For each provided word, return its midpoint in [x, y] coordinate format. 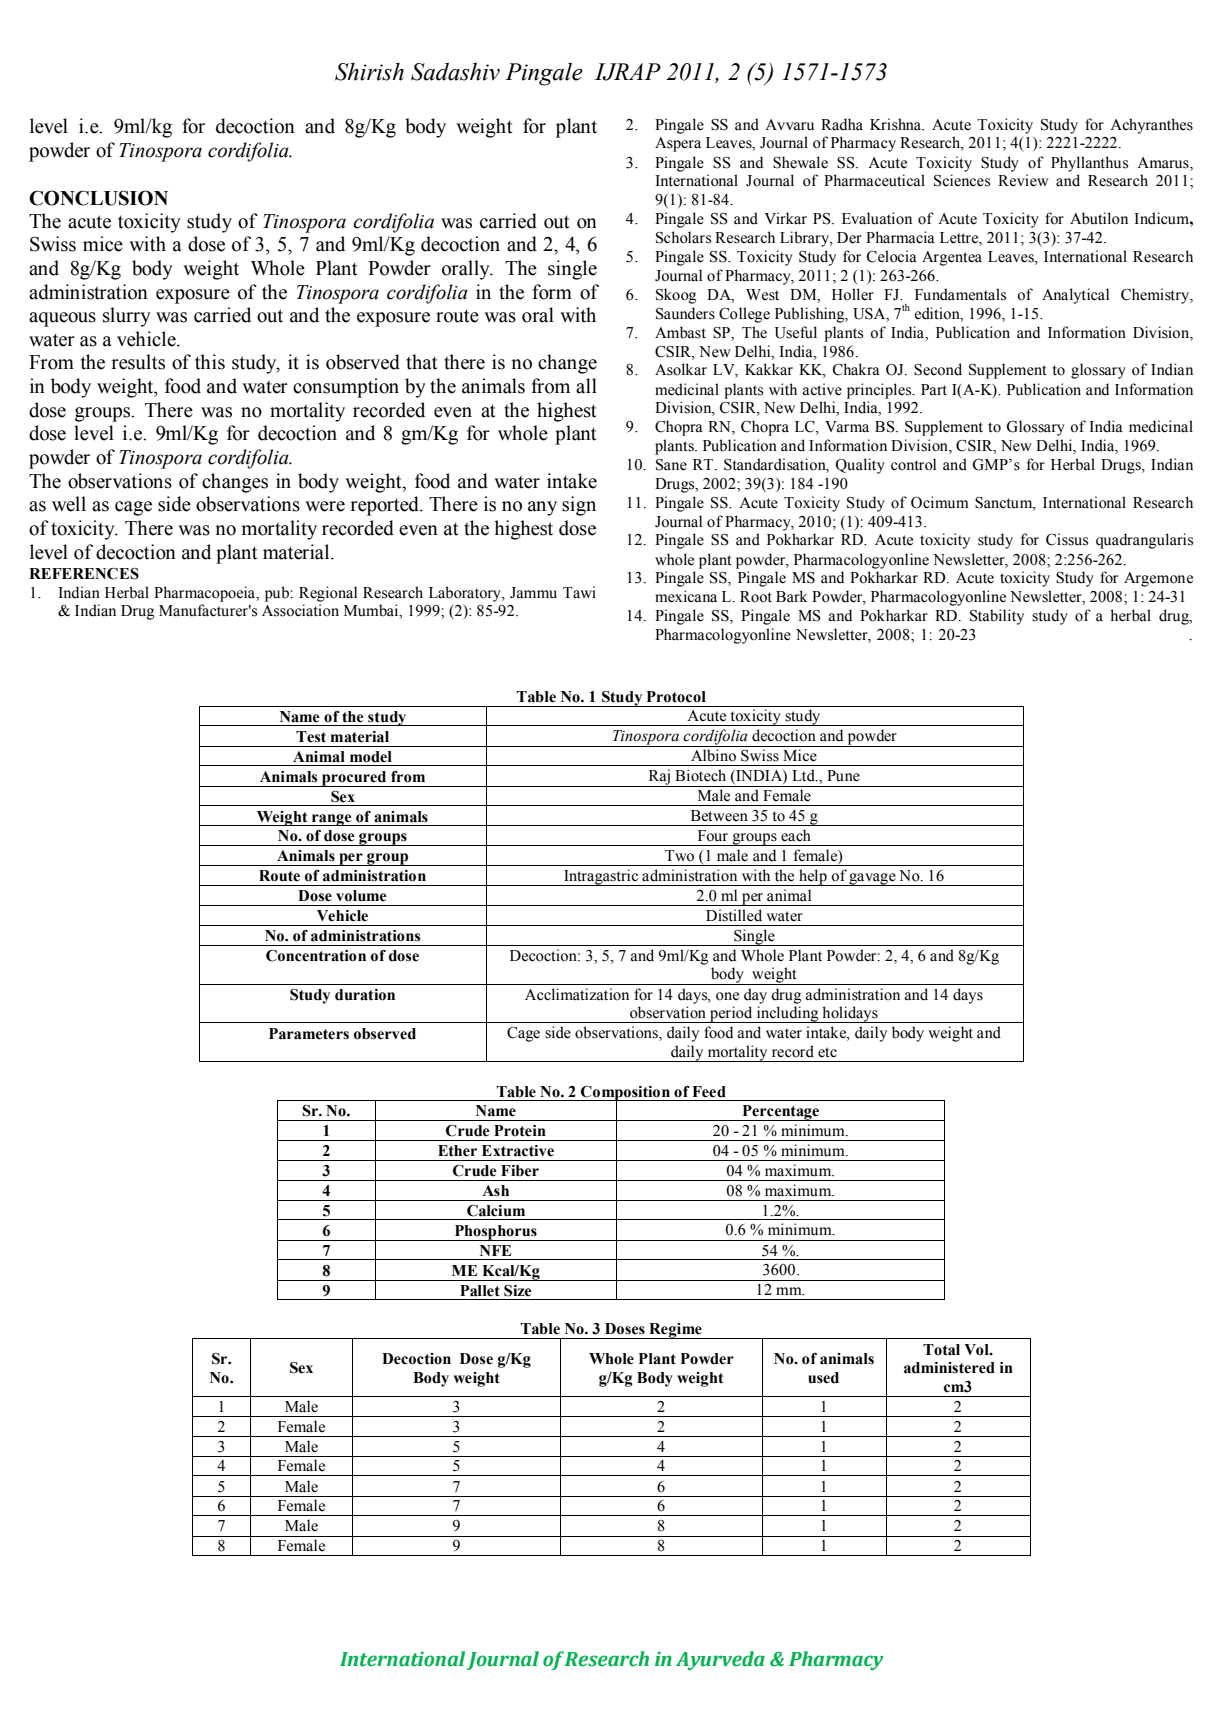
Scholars [683, 237]
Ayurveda [720, 1660]
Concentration [316, 956]
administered [949, 1368]
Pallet [480, 1291]
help [813, 877]
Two [679, 856]
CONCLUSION [98, 198]
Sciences [962, 180]
